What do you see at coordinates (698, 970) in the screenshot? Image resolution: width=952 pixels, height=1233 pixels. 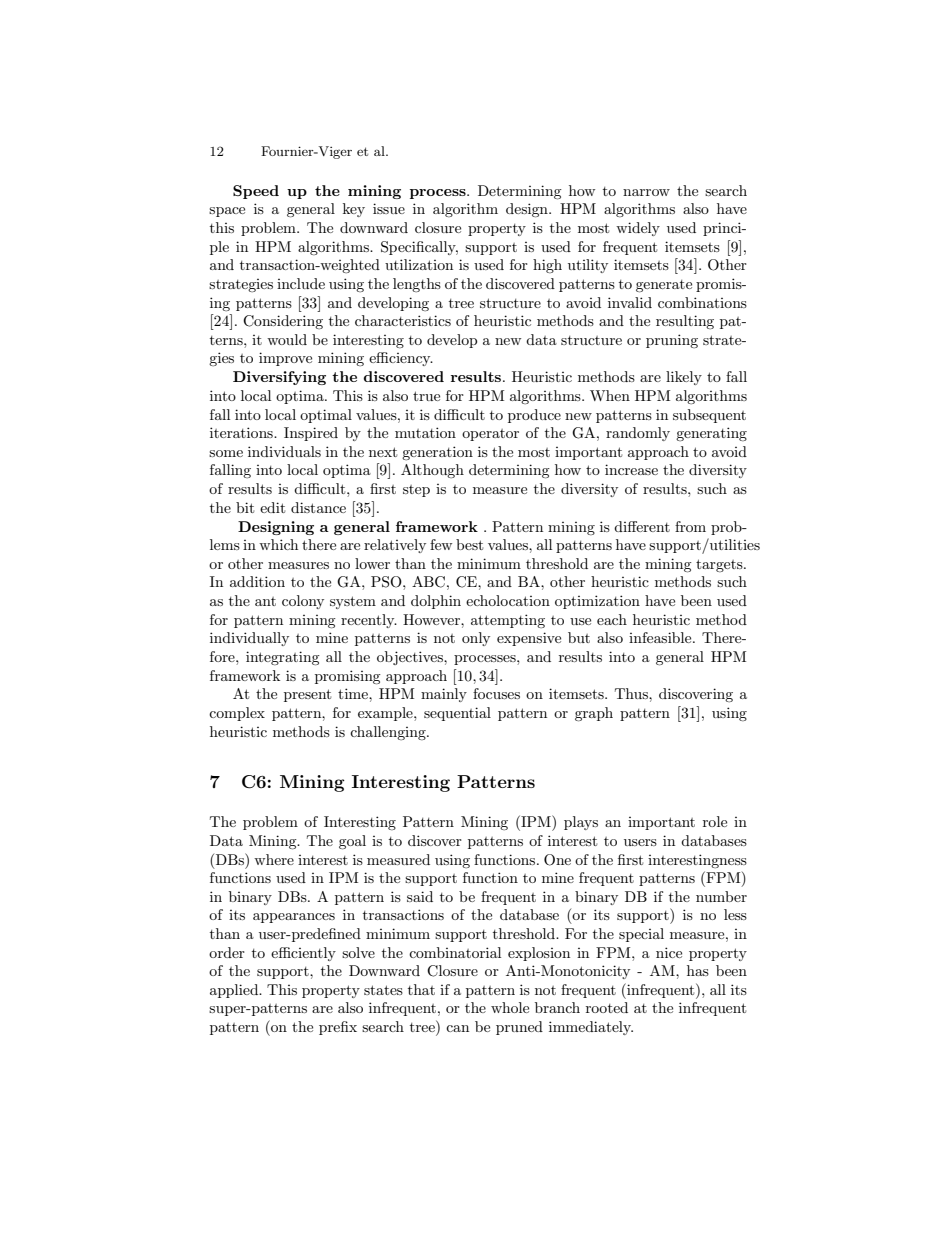 I see `has` at bounding box center [698, 970].
